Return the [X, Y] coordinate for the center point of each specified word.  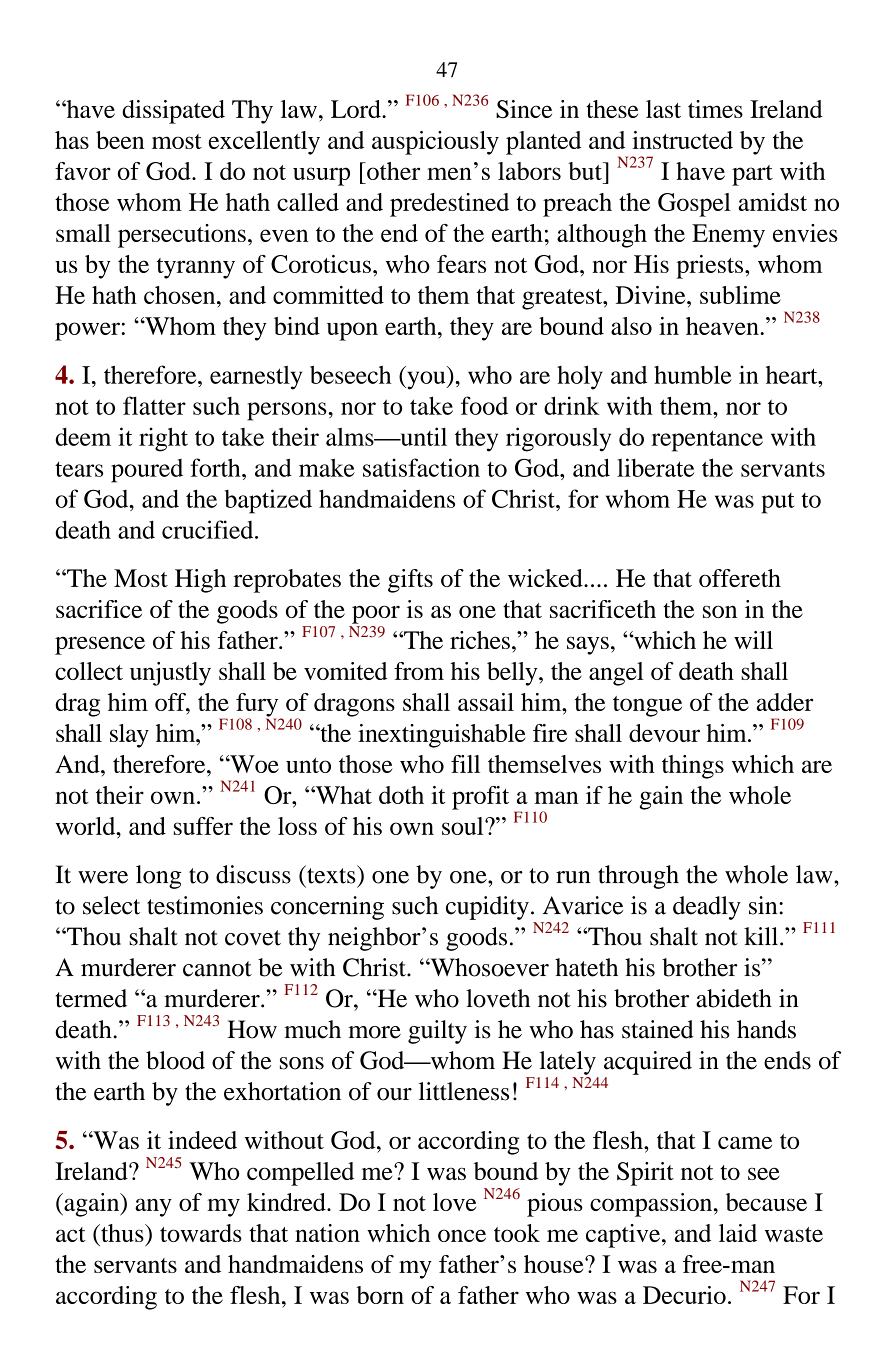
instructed [682, 140]
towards [201, 1233]
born [380, 1295]
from [419, 671]
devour [664, 733]
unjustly [170, 674]
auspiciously [435, 143]
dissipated [173, 112]
